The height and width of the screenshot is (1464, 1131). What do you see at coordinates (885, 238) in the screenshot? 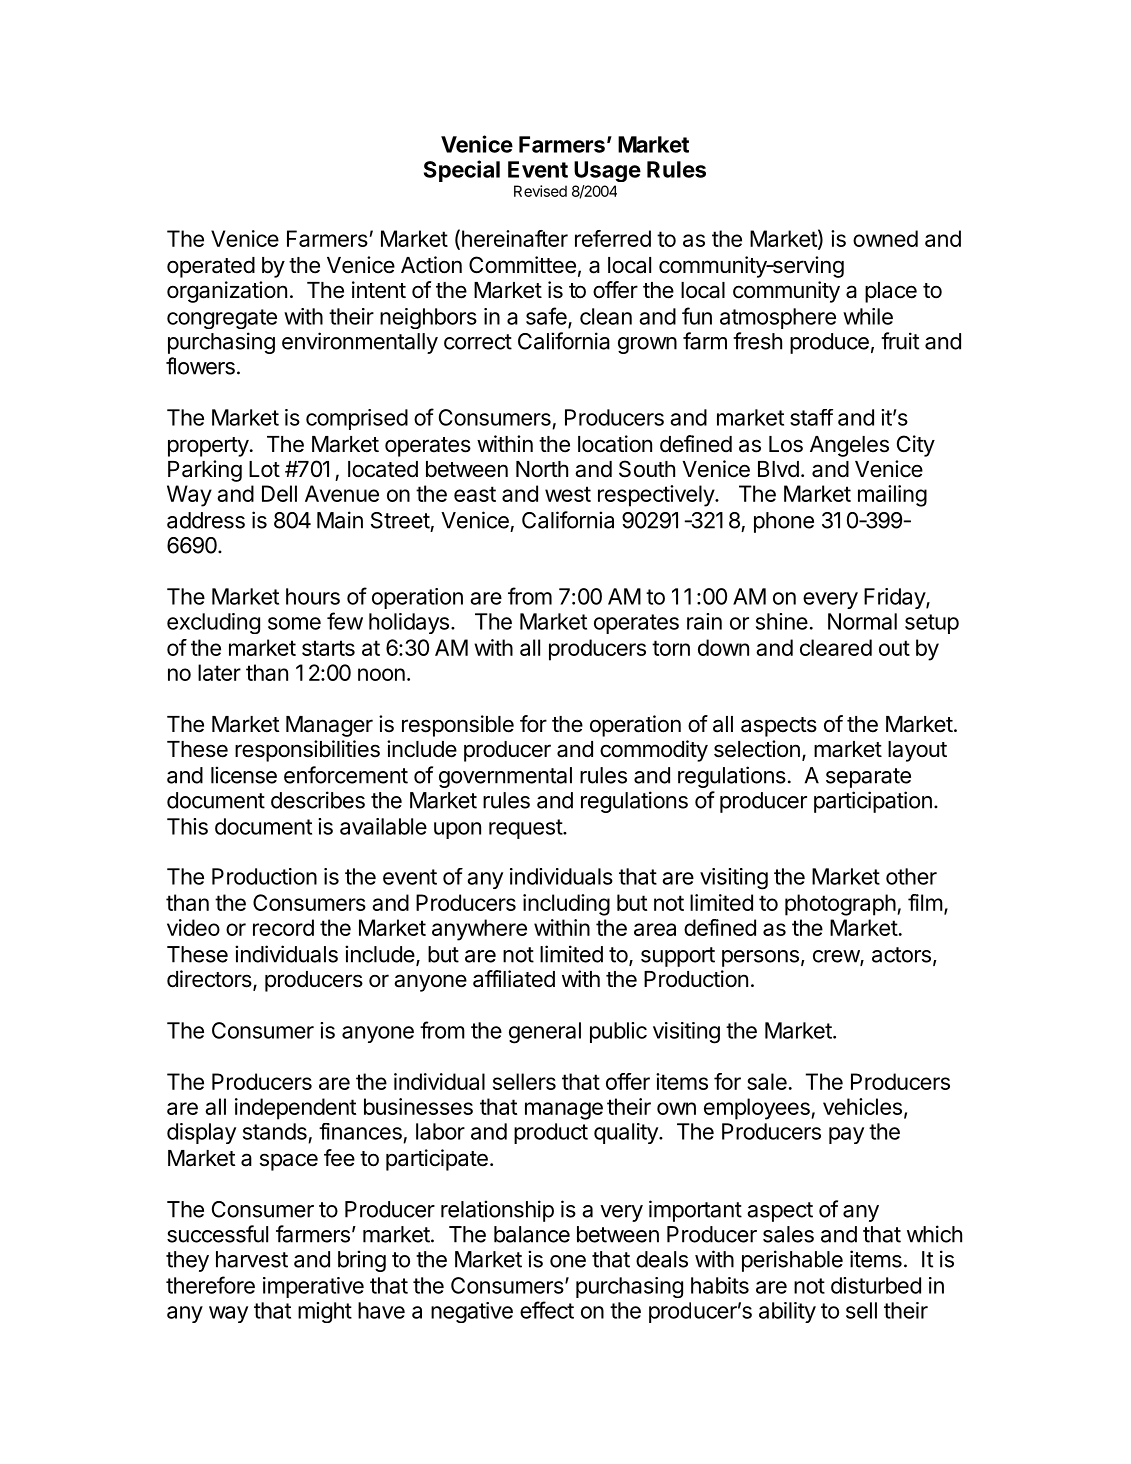
I see `owned` at bounding box center [885, 238].
